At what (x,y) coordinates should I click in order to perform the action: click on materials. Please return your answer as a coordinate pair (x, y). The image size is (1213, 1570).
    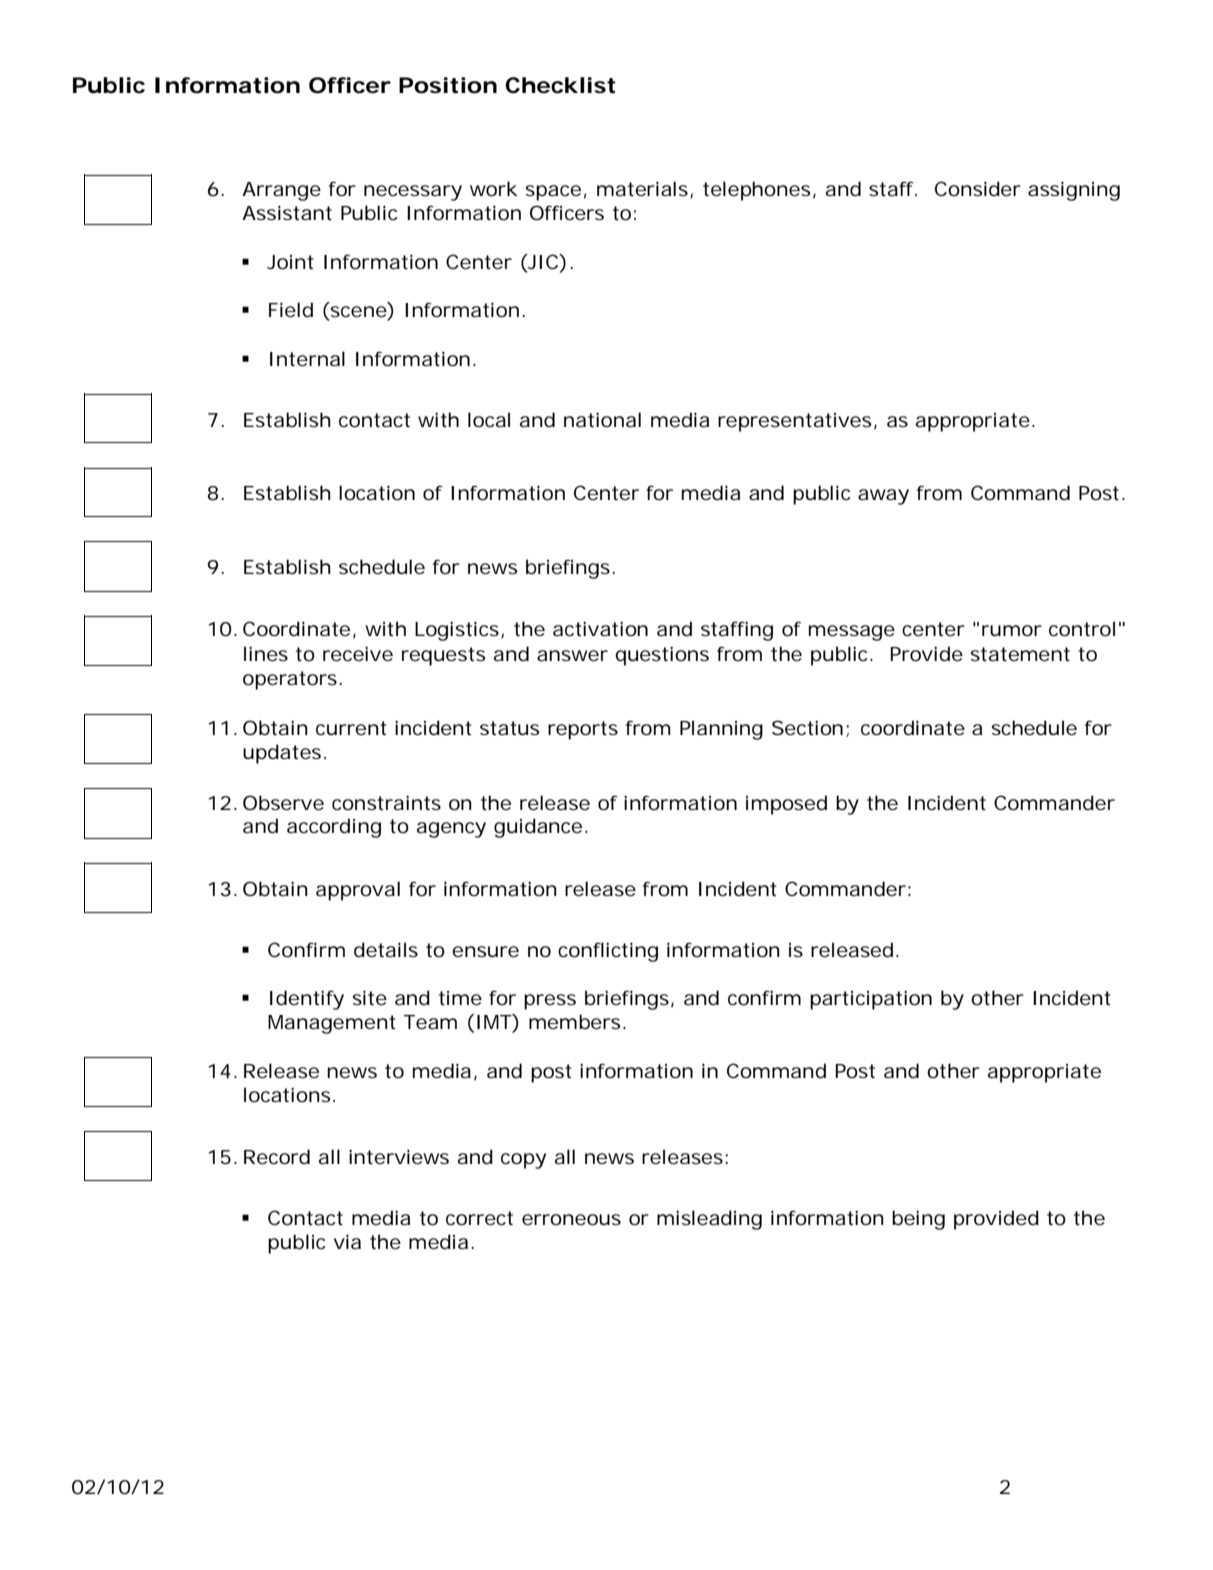
    Looking at the image, I should click on (644, 189).
